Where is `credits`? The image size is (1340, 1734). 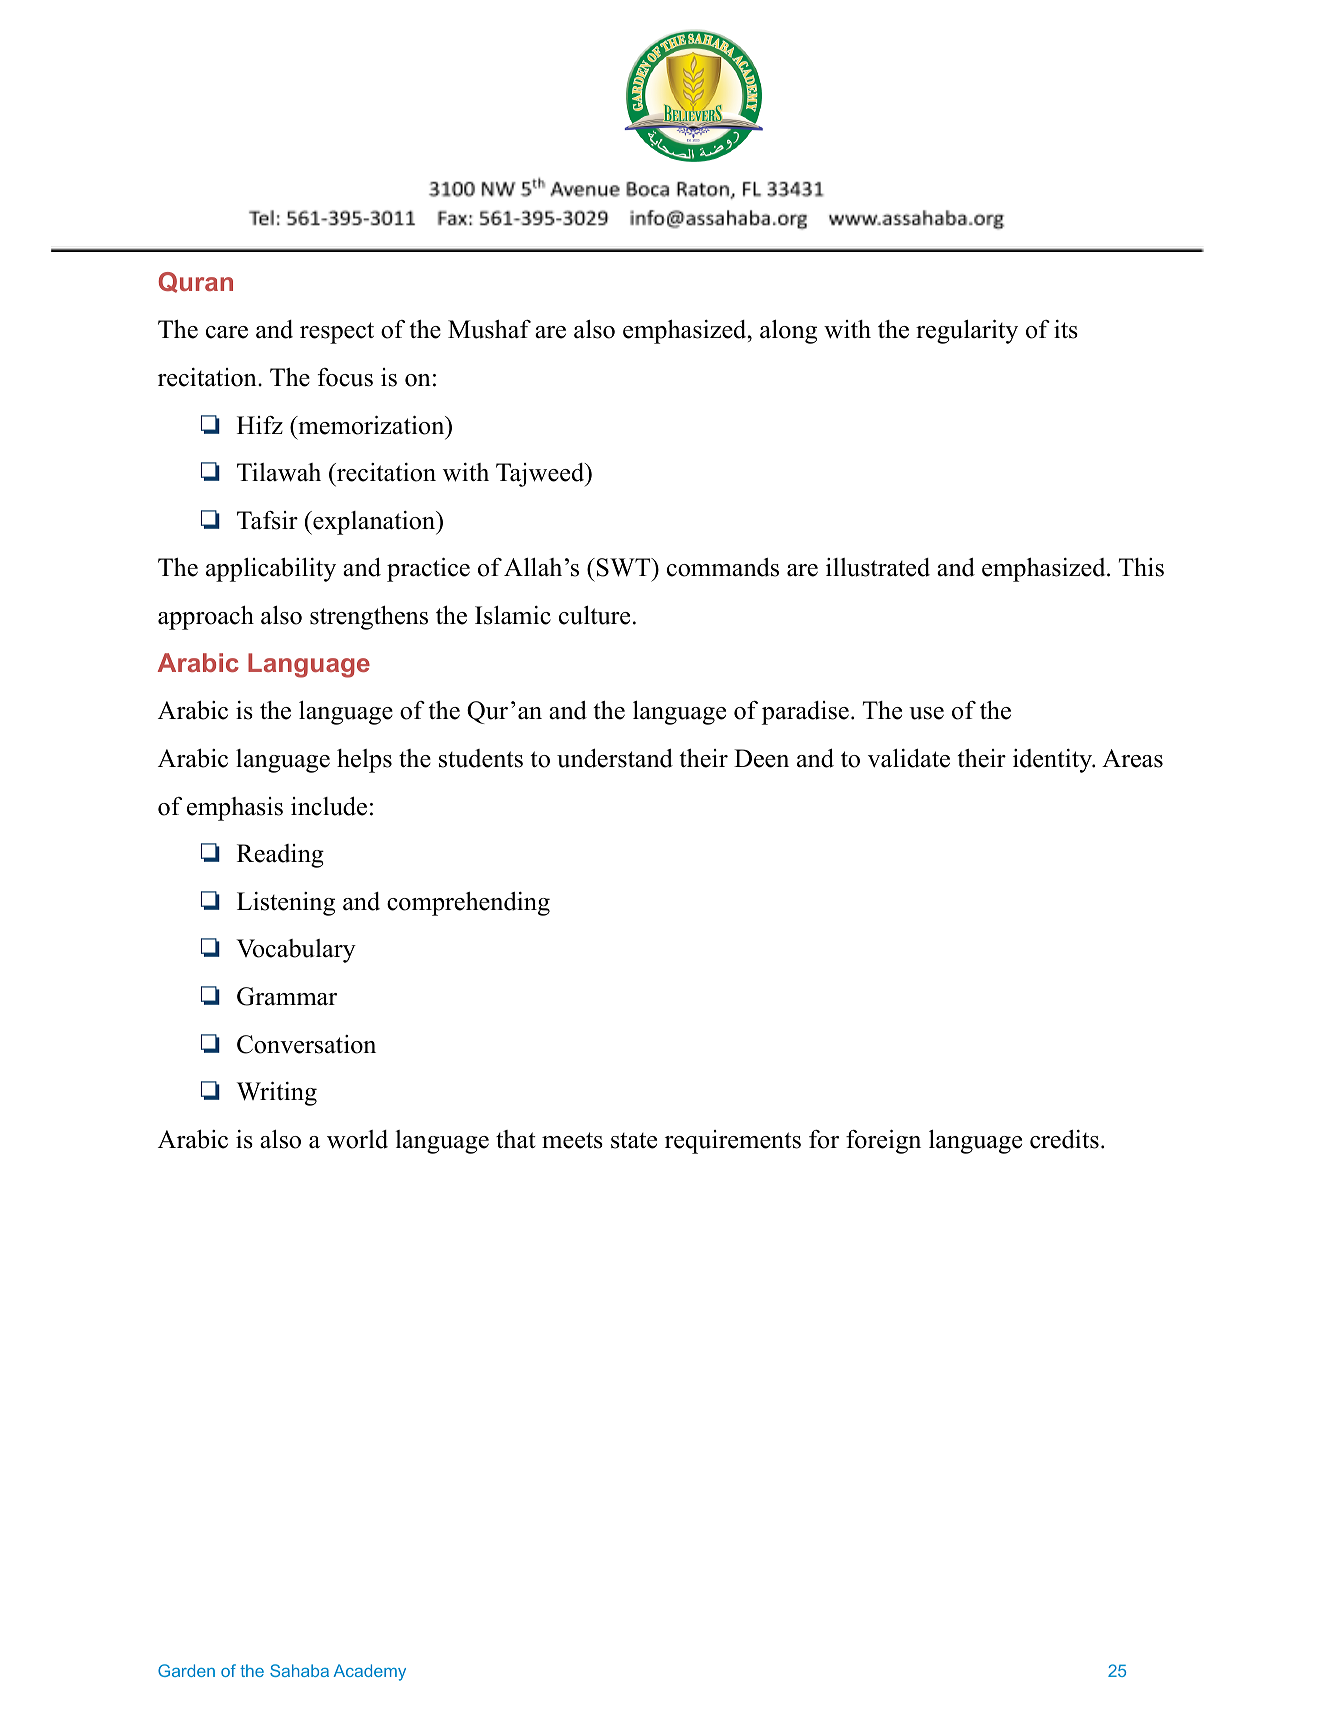 credits is located at coordinates (1064, 1139).
